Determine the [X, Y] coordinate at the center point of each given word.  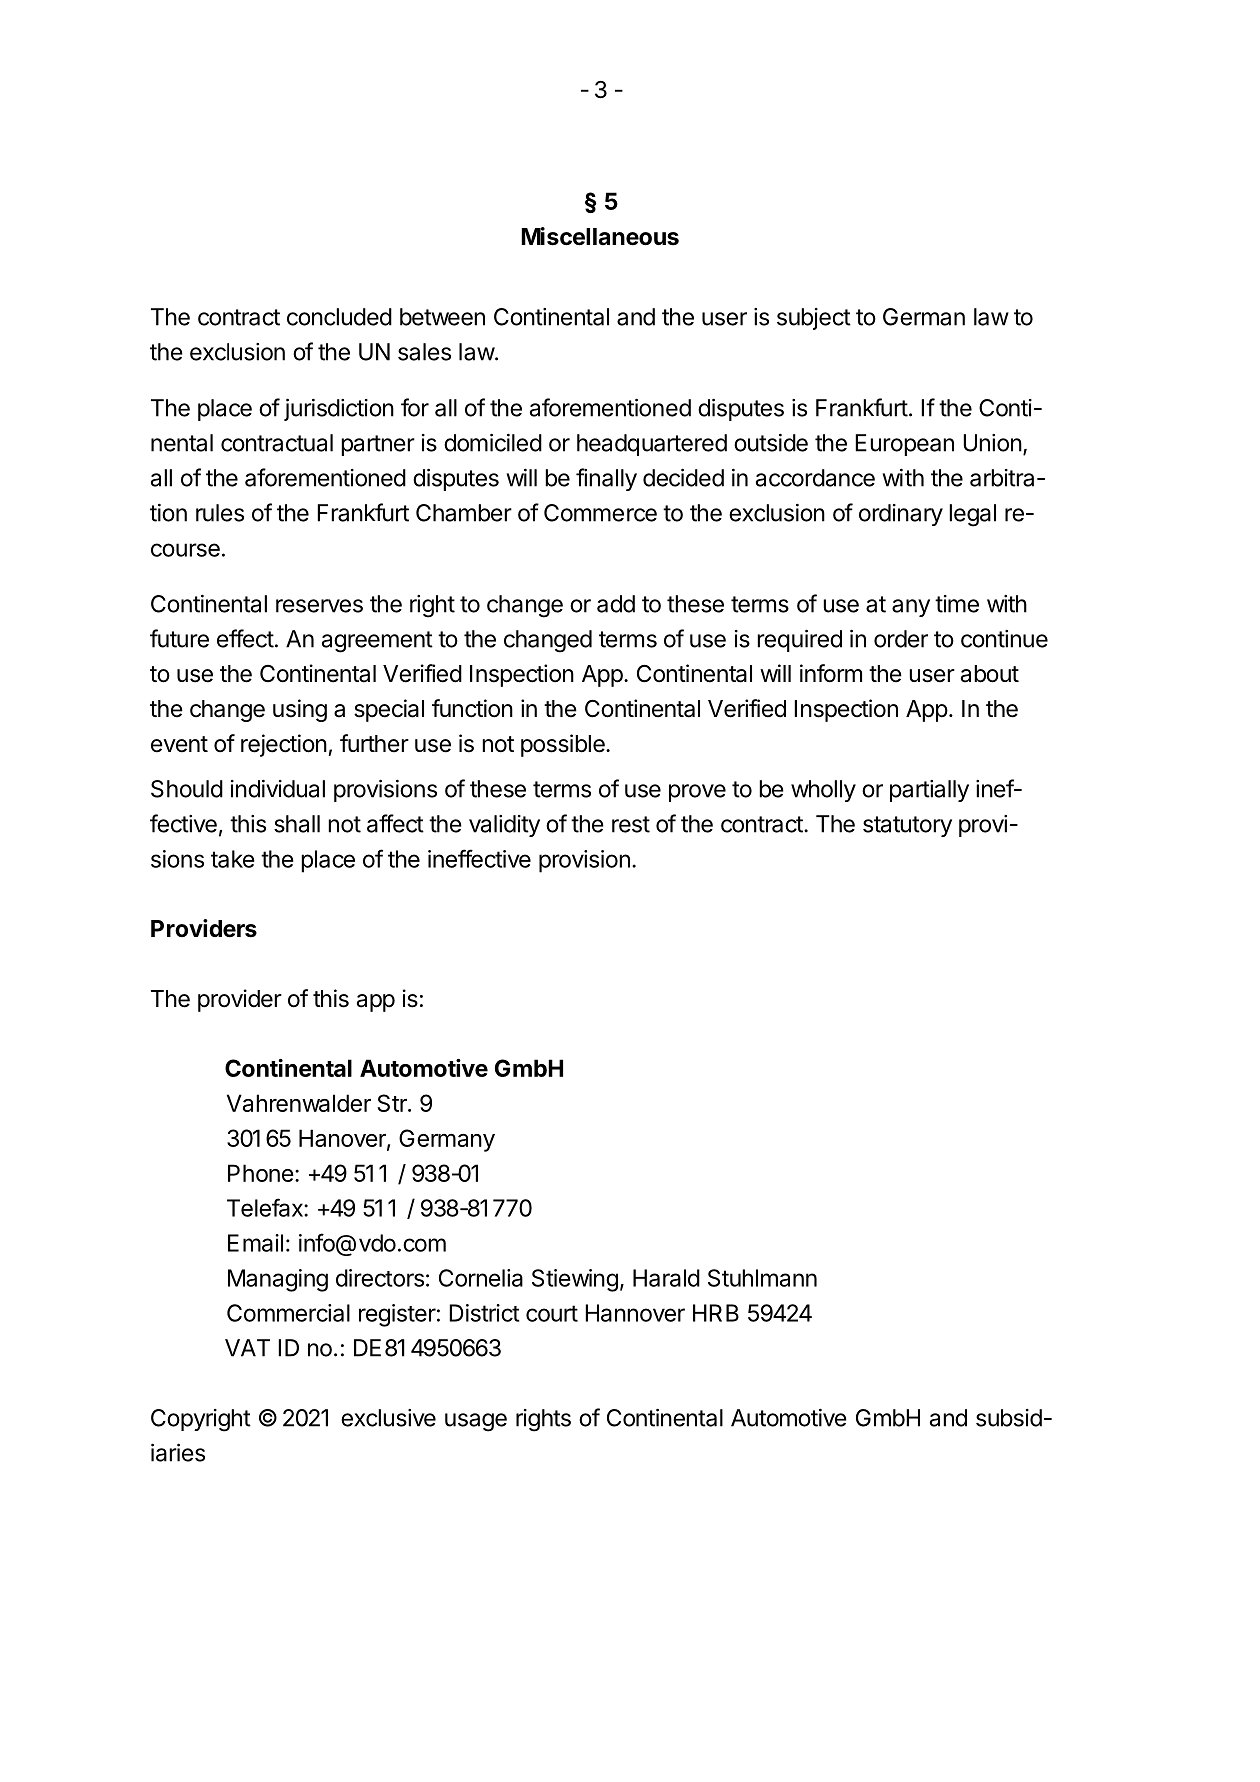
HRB [716, 1313]
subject [814, 319]
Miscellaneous [600, 236]
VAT [247, 1348]
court [552, 1313]
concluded [339, 317]
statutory [907, 826]
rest [631, 824]
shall [297, 824]
